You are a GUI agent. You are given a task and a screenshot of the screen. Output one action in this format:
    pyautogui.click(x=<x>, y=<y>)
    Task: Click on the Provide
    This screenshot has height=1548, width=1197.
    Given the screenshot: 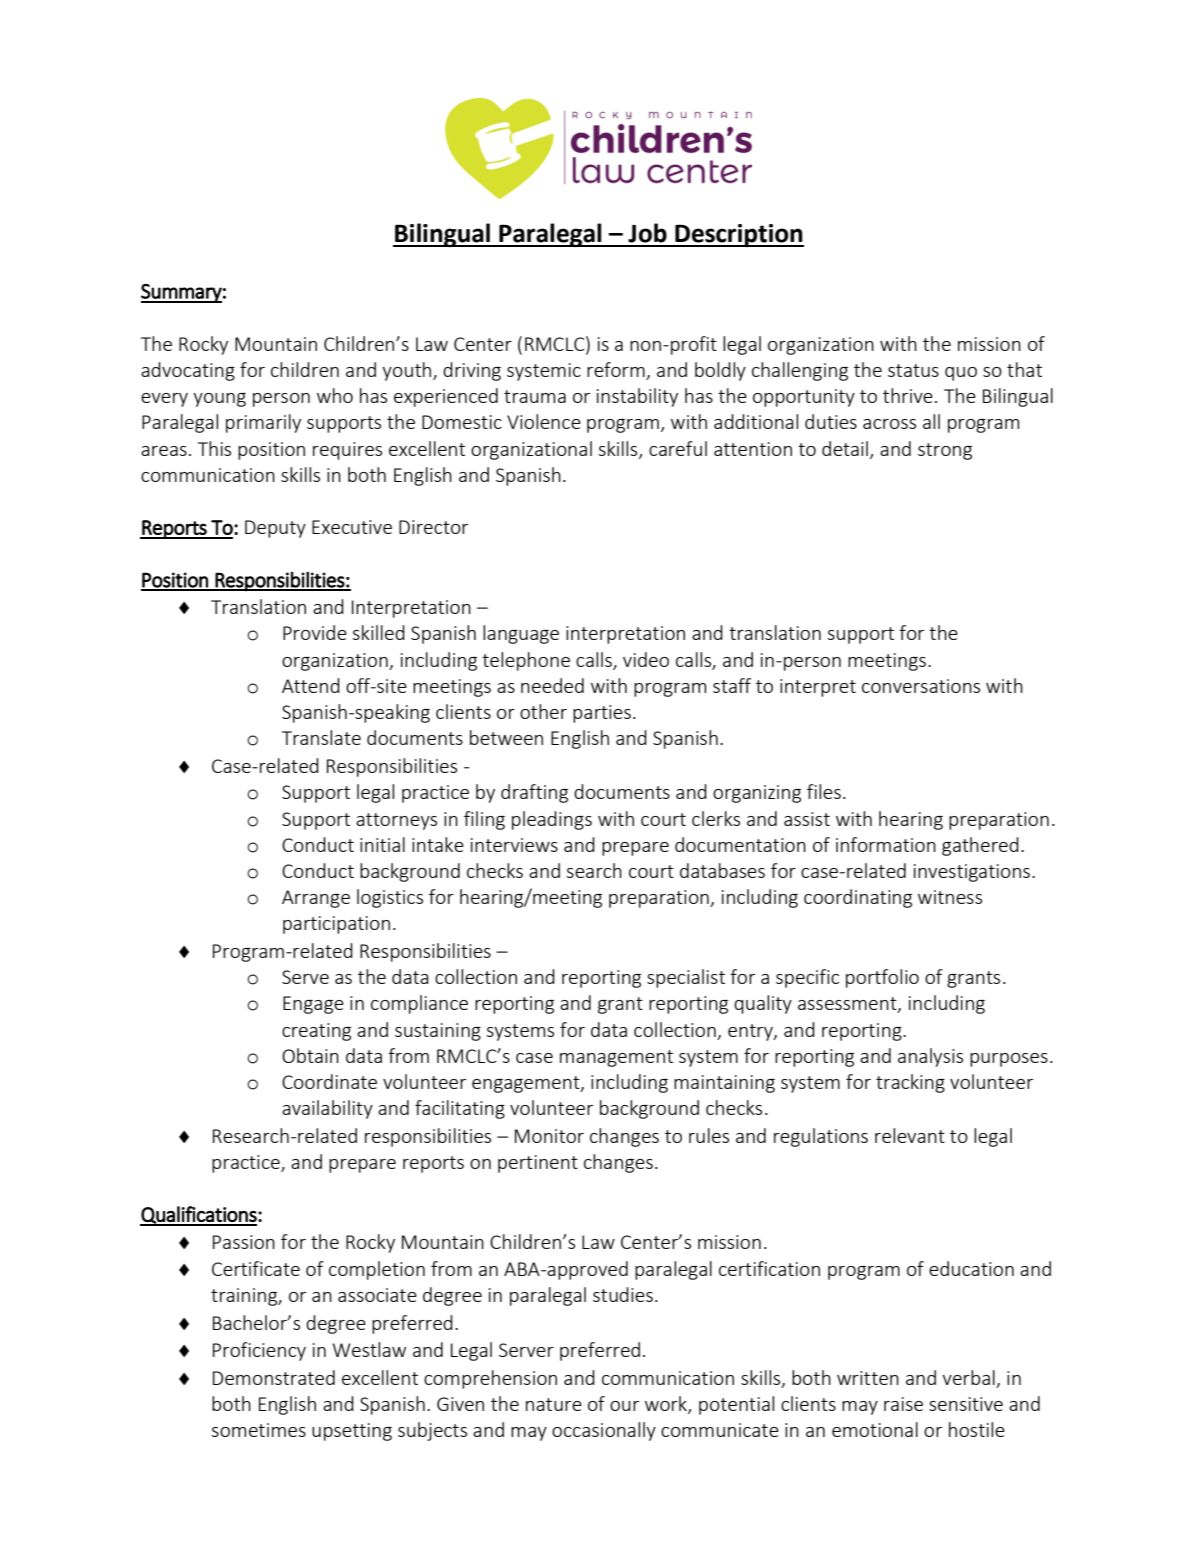 What is the action you would take?
    pyautogui.click(x=315, y=632)
